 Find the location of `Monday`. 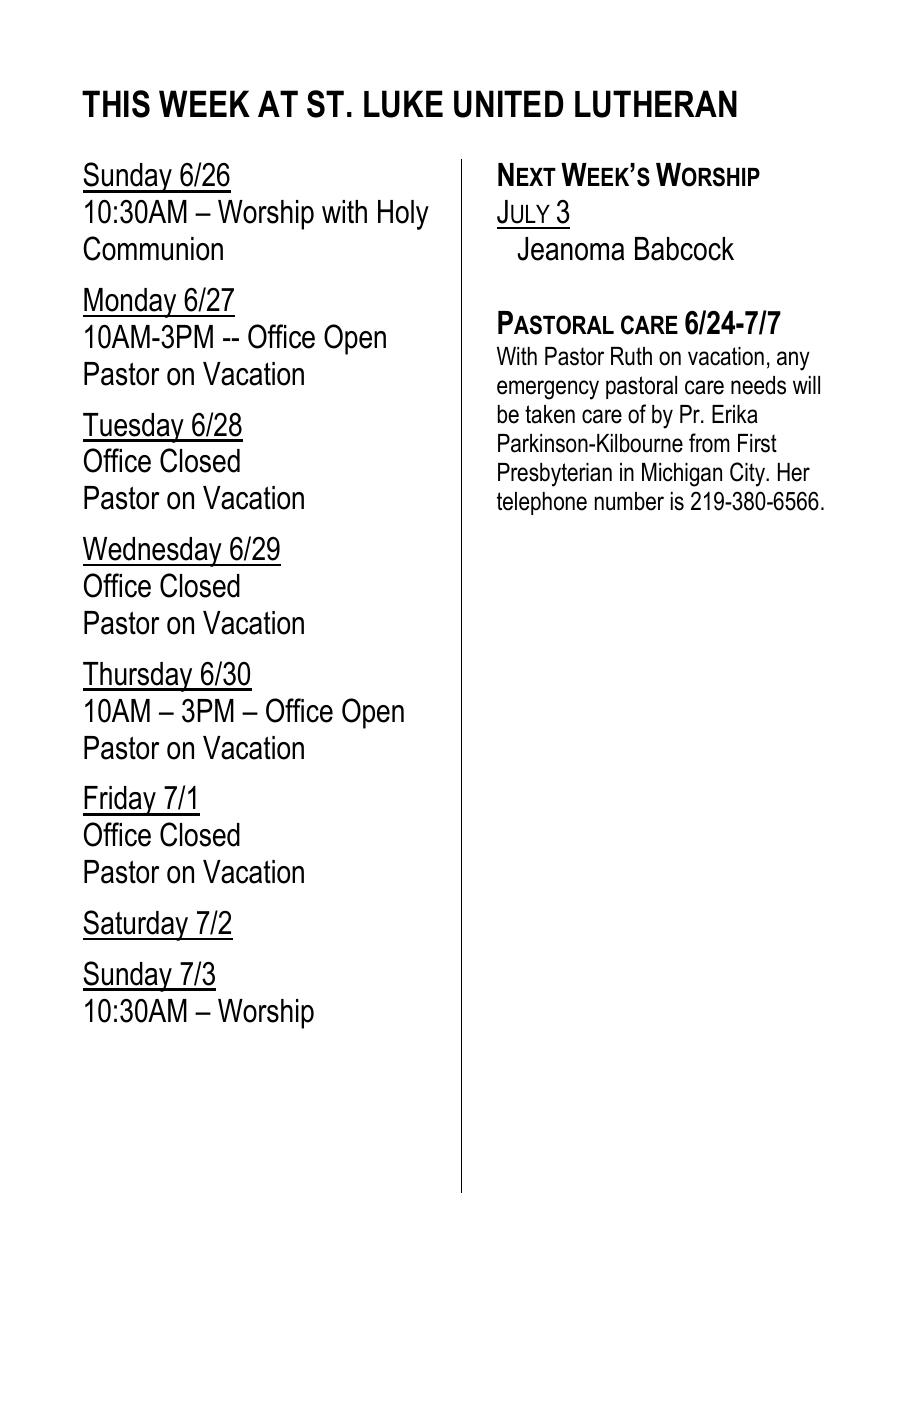

Monday is located at coordinates (131, 303).
